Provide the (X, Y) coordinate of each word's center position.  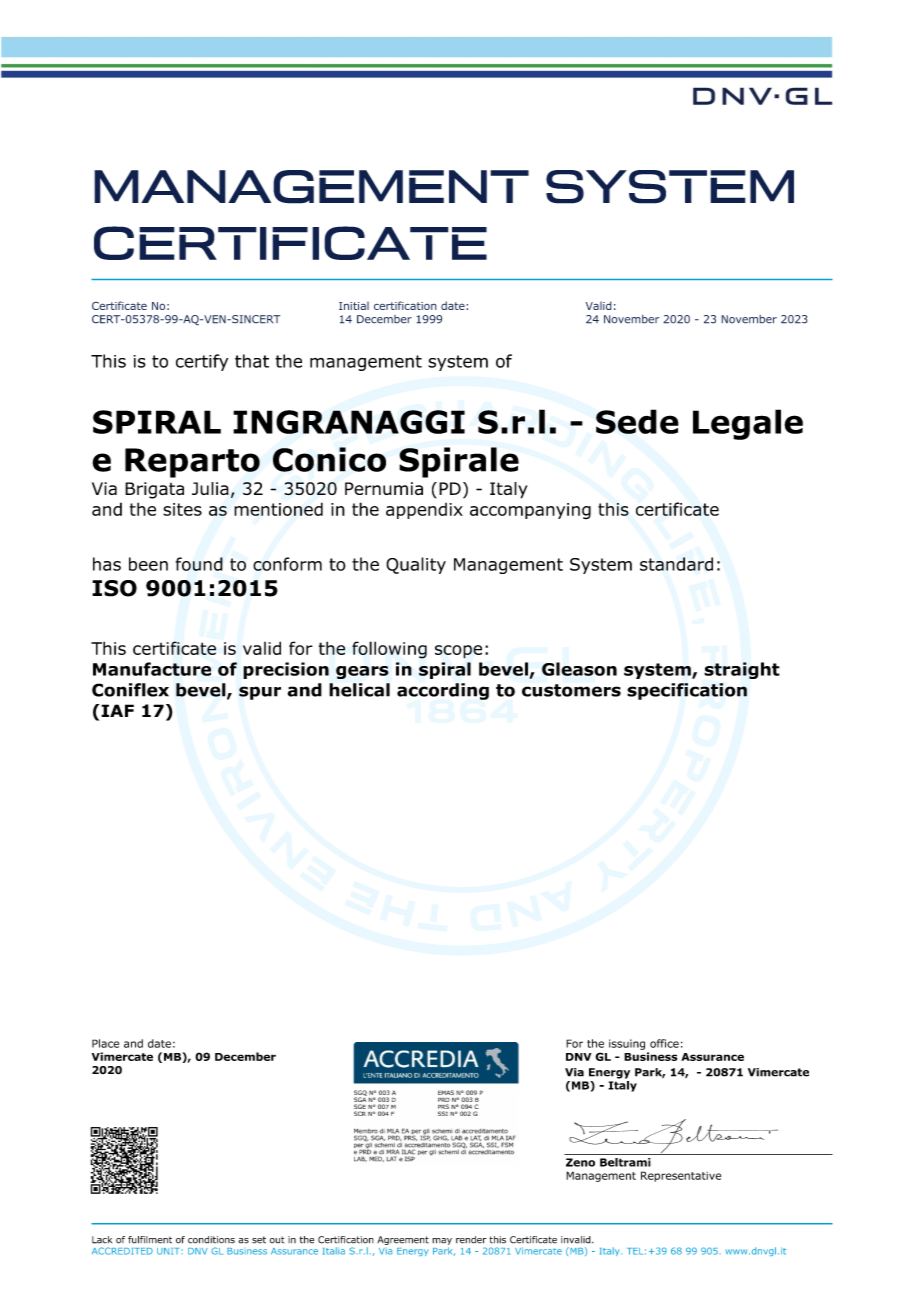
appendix (424, 511)
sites (182, 509)
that (252, 361)
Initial (354, 305)
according (443, 691)
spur (260, 693)
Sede (637, 421)
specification (687, 691)
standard (676, 564)
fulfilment (150, 1240)
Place (105, 1043)
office (664, 1043)
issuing (627, 1044)
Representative (681, 1176)
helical (359, 690)
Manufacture (152, 669)
